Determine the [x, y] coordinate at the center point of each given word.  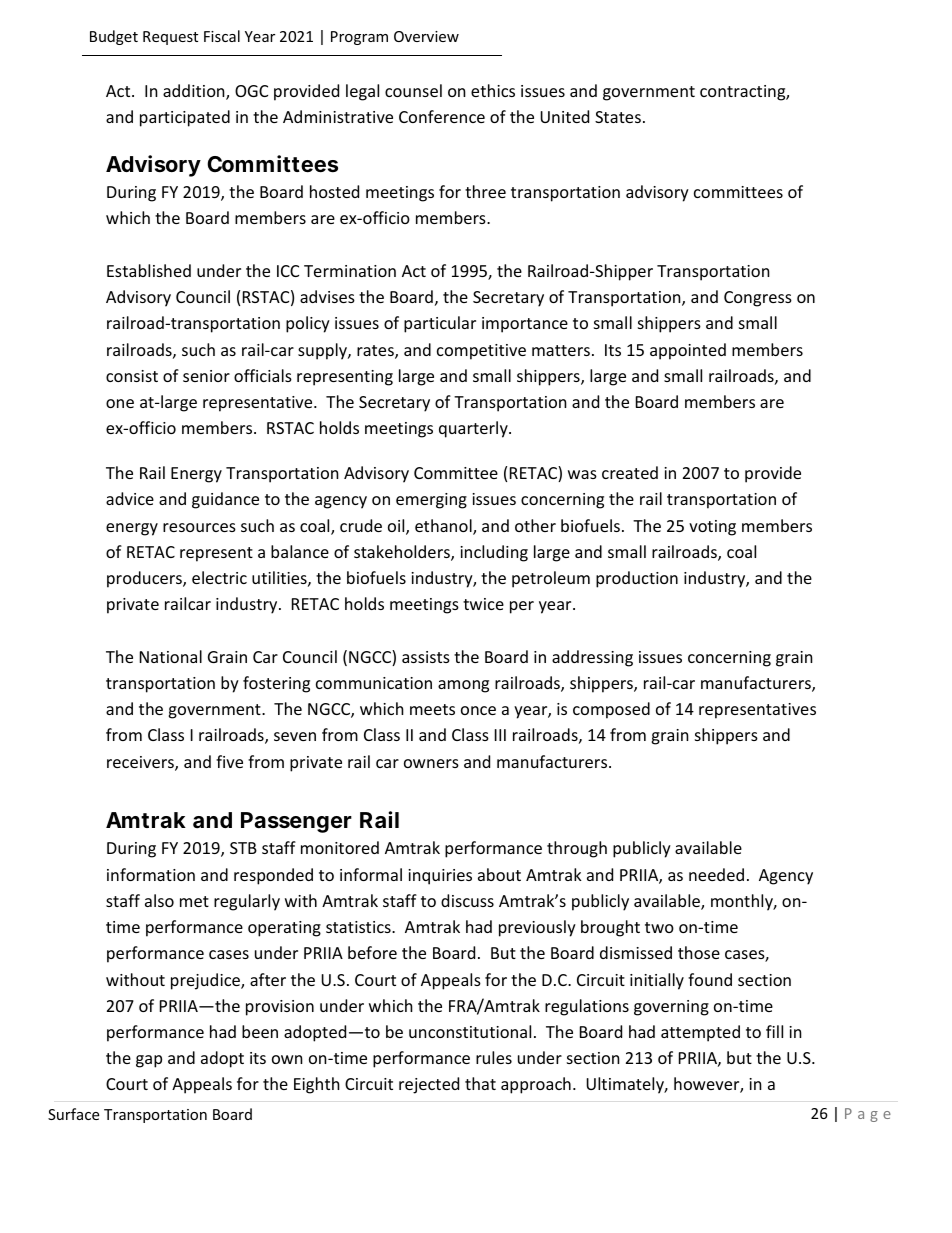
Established [149, 270]
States [618, 117]
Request [170, 38]
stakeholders [403, 553]
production [637, 579]
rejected [429, 1085]
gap [149, 1061]
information [151, 874]
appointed [688, 351]
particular [440, 324]
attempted [700, 1033]
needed [716, 874]
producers [145, 579]
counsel [413, 90]
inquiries [440, 877]
